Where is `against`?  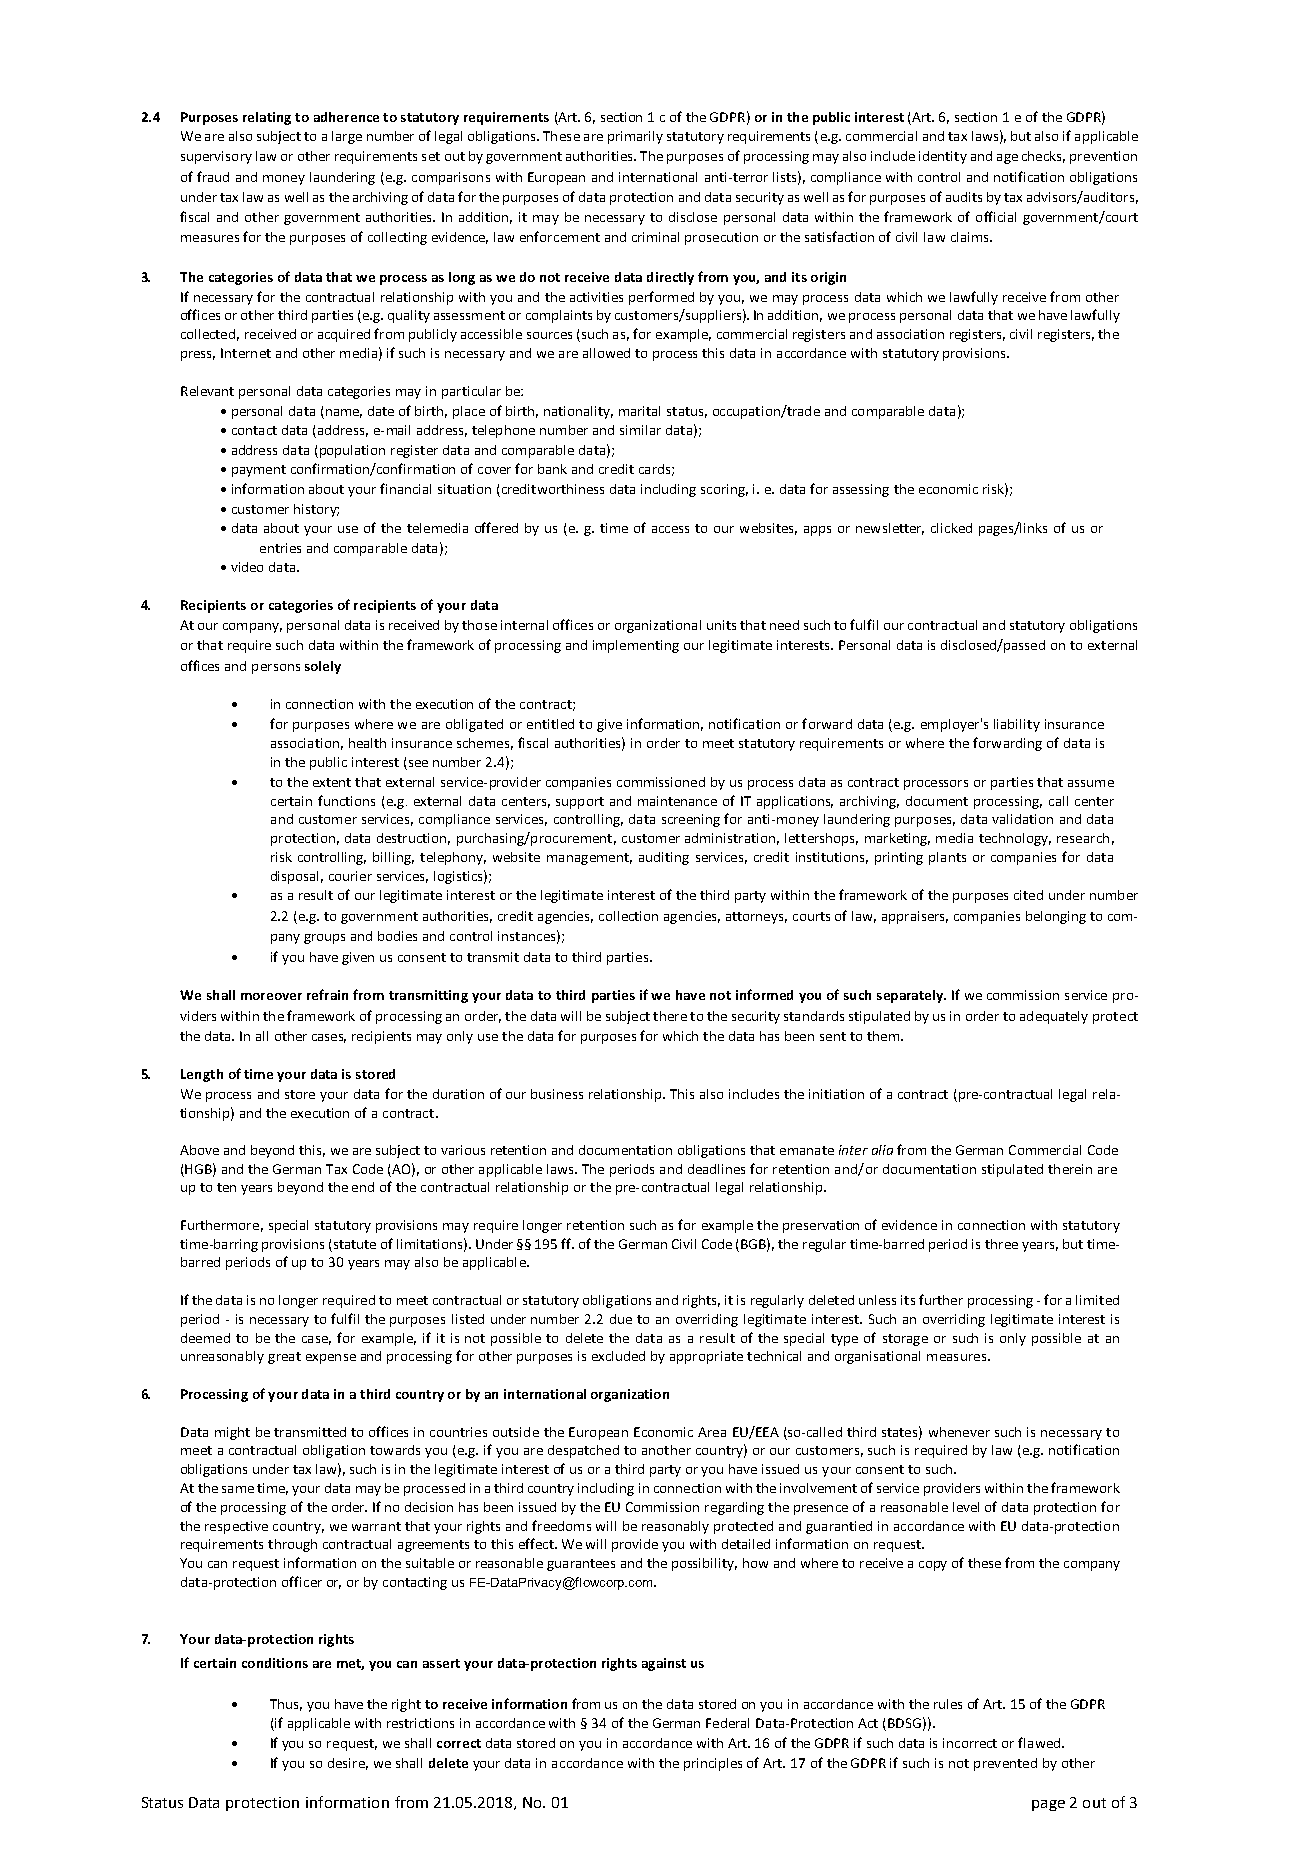 against is located at coordinates (664, 1664).
